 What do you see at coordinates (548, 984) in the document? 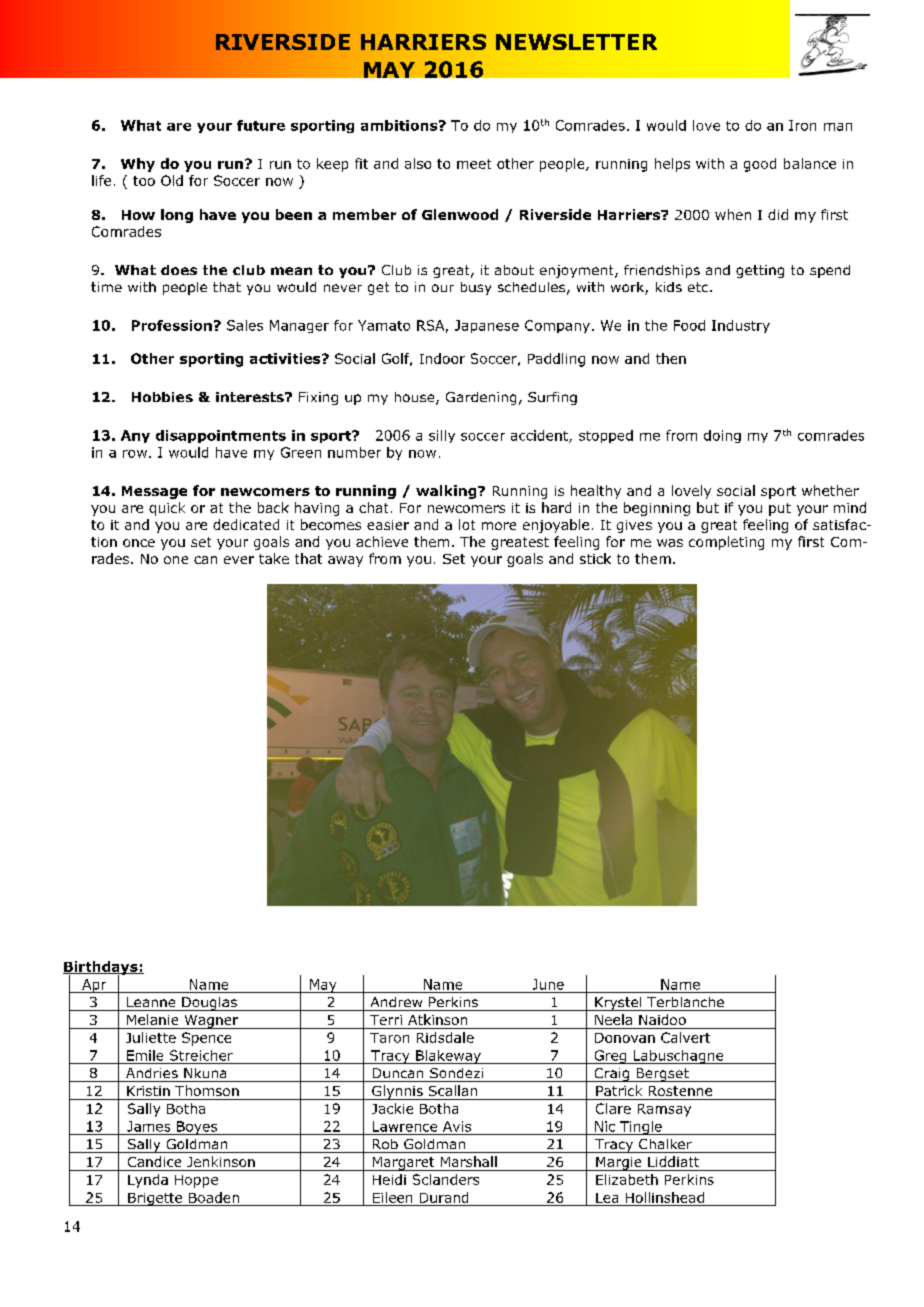
I see `June` at bounding box center [548, 984].
